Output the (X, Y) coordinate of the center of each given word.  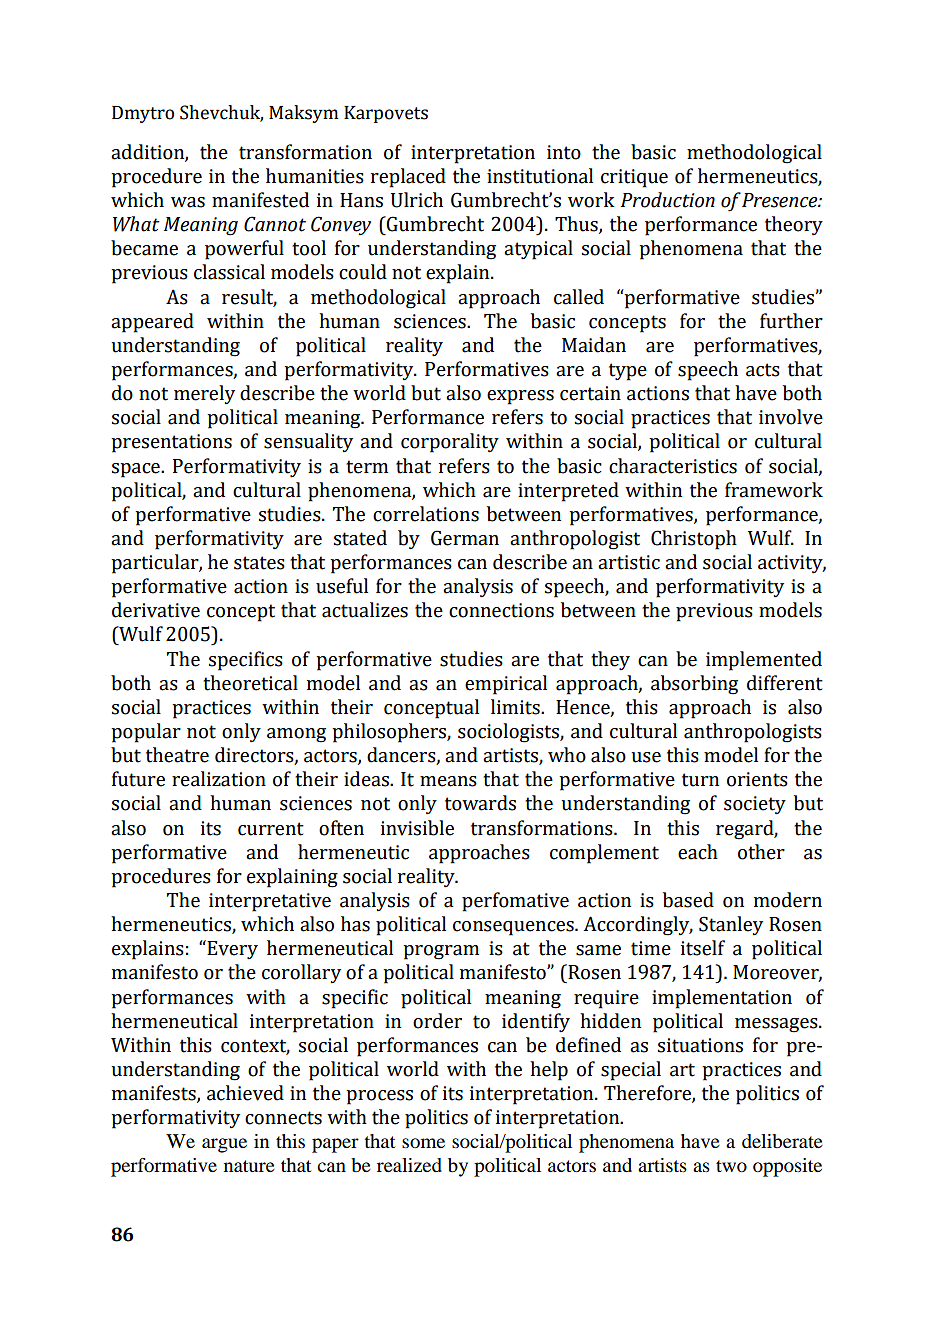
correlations (426, 514)
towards (480, 803)
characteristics (673, 466)
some (423, 1143)
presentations (171, 443)
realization (219, 779)
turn (700, 780)
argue (224, 1145)
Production (668, 200)
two (731, 1166)
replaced (408, 178)
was (188, 202)
